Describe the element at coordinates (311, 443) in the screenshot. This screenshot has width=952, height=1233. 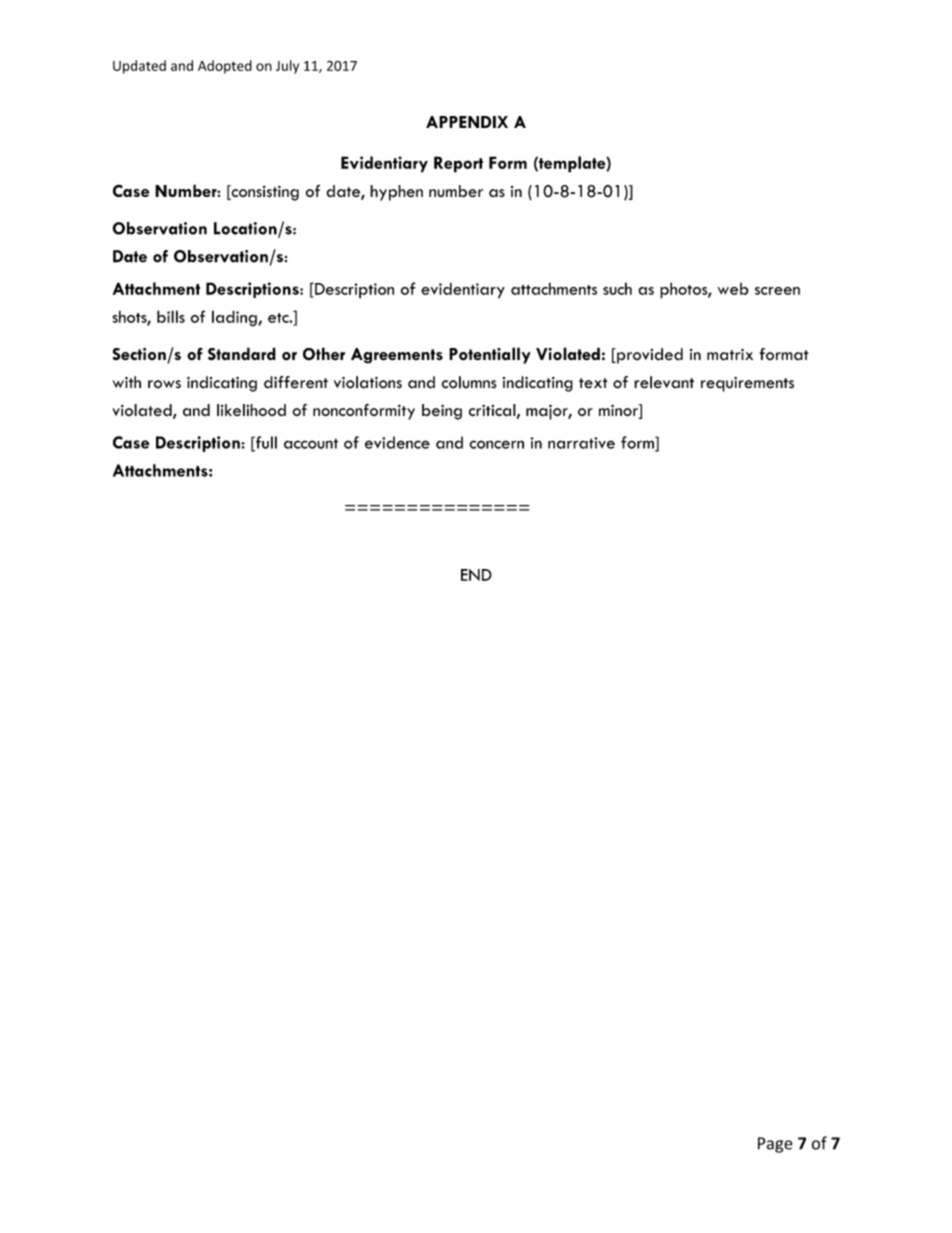
I see `account` at that location.
